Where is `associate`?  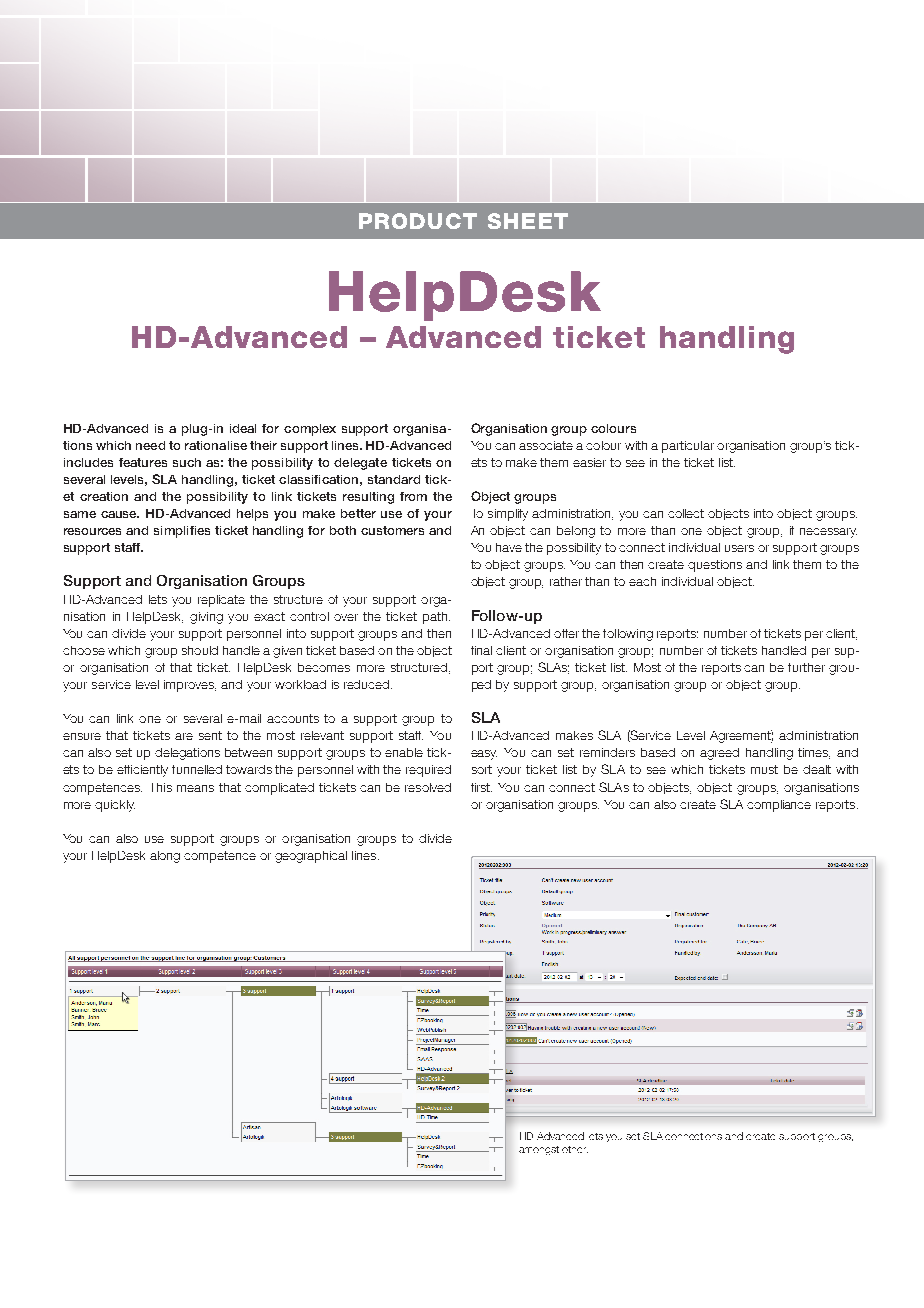
associate is located at coordinates (546, 445).
